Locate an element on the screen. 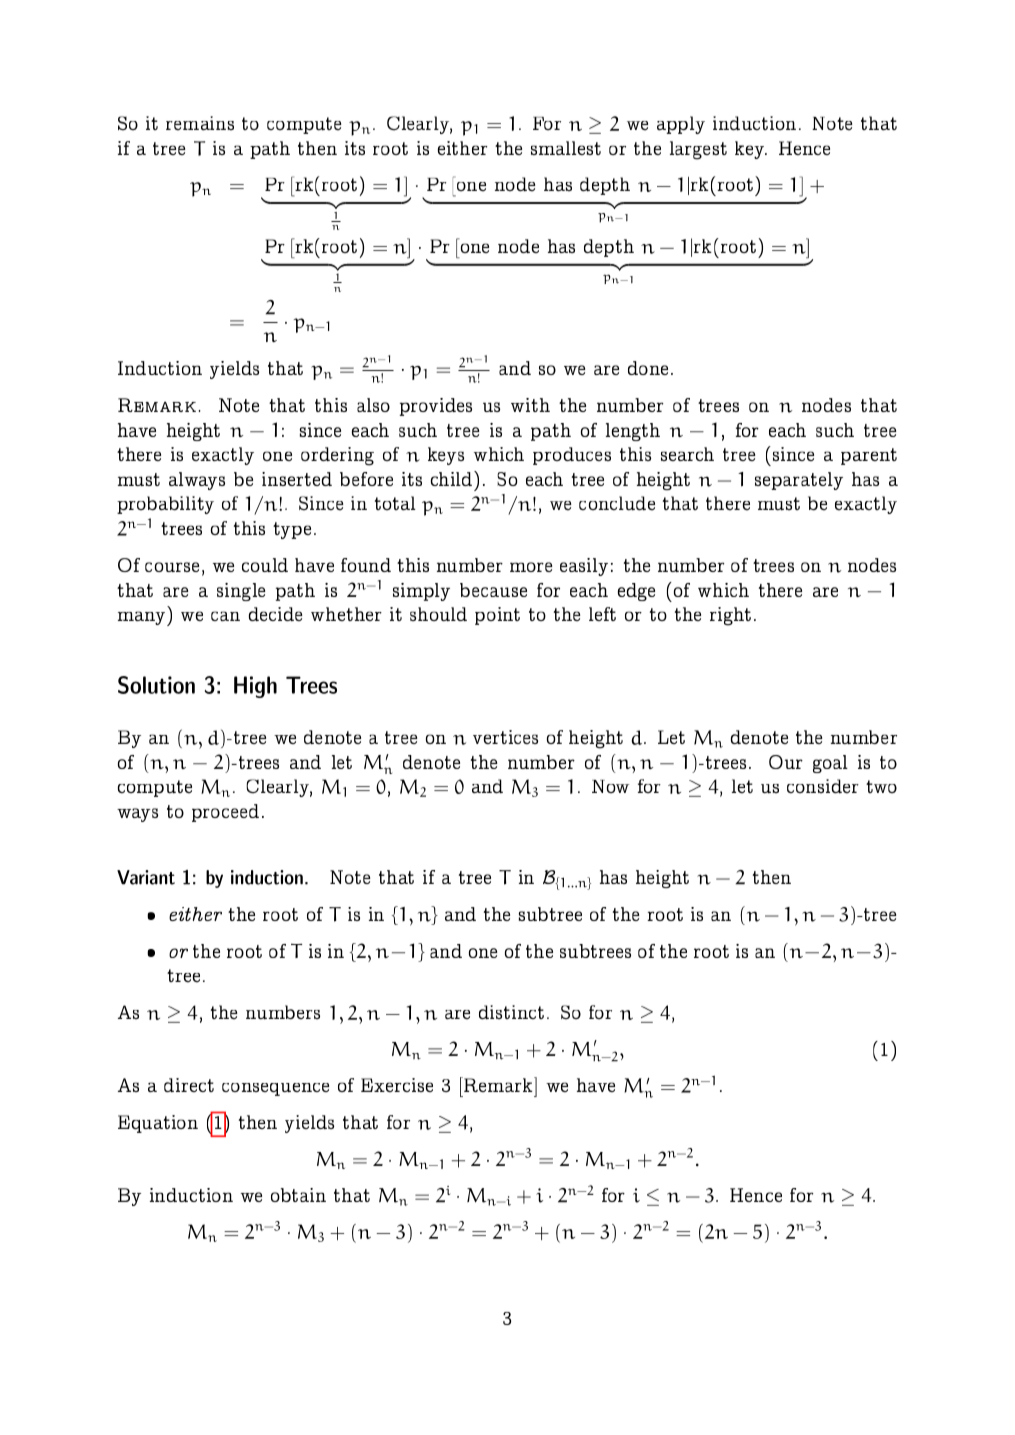 This screenshot has width=1015, height=1435. inserted is located at coordinates (297, 479).
